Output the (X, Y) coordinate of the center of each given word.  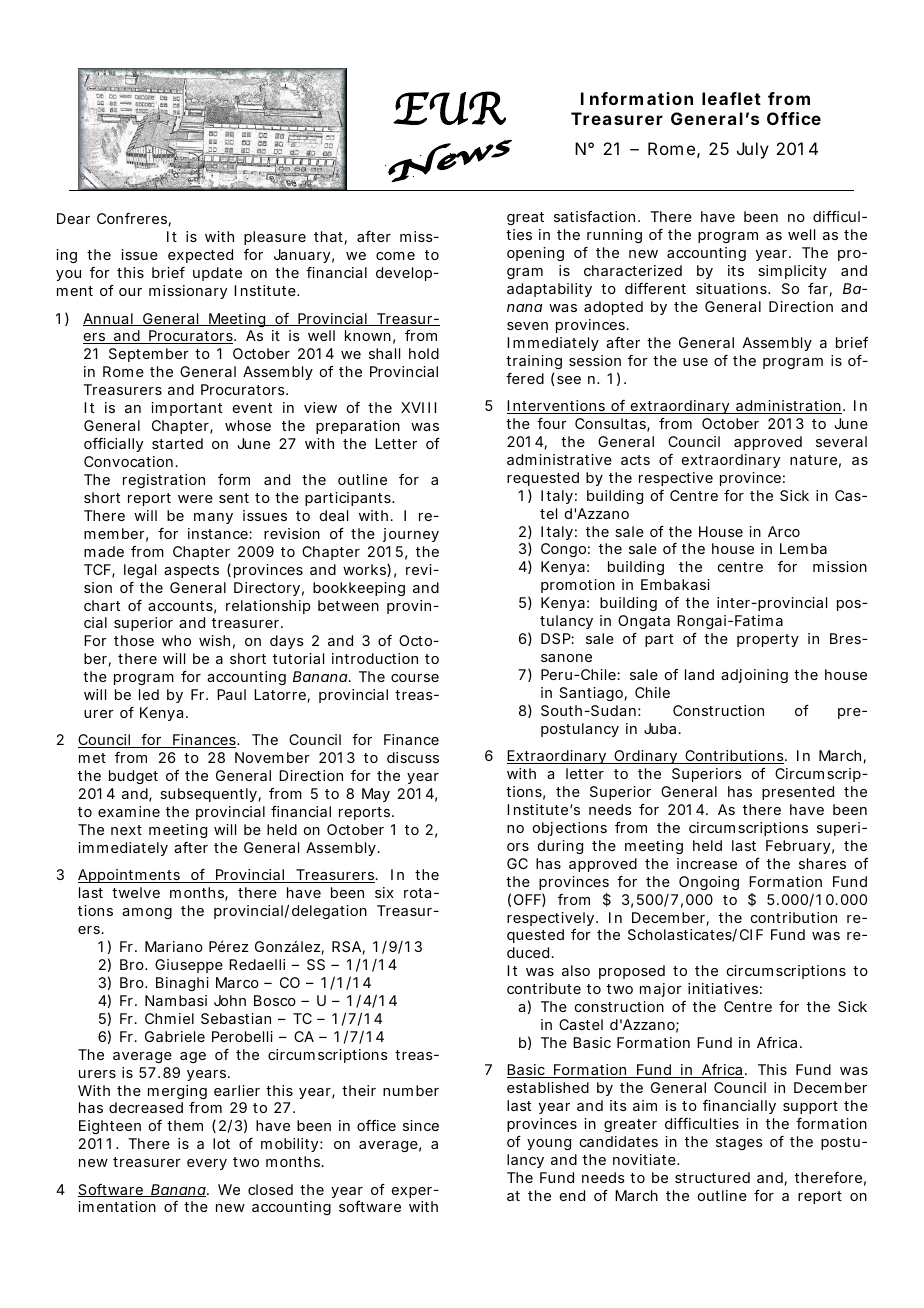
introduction (375, 658)
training (534, 362)
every (207, 1164)
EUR (449, 108)
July (753, 150)
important (186, 409)
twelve (136, 892)
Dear (73, 218)
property (768, 640)
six (384, 892)
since (421, 1125)
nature (813, 460)
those (134, 640)
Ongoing (709, 883)
